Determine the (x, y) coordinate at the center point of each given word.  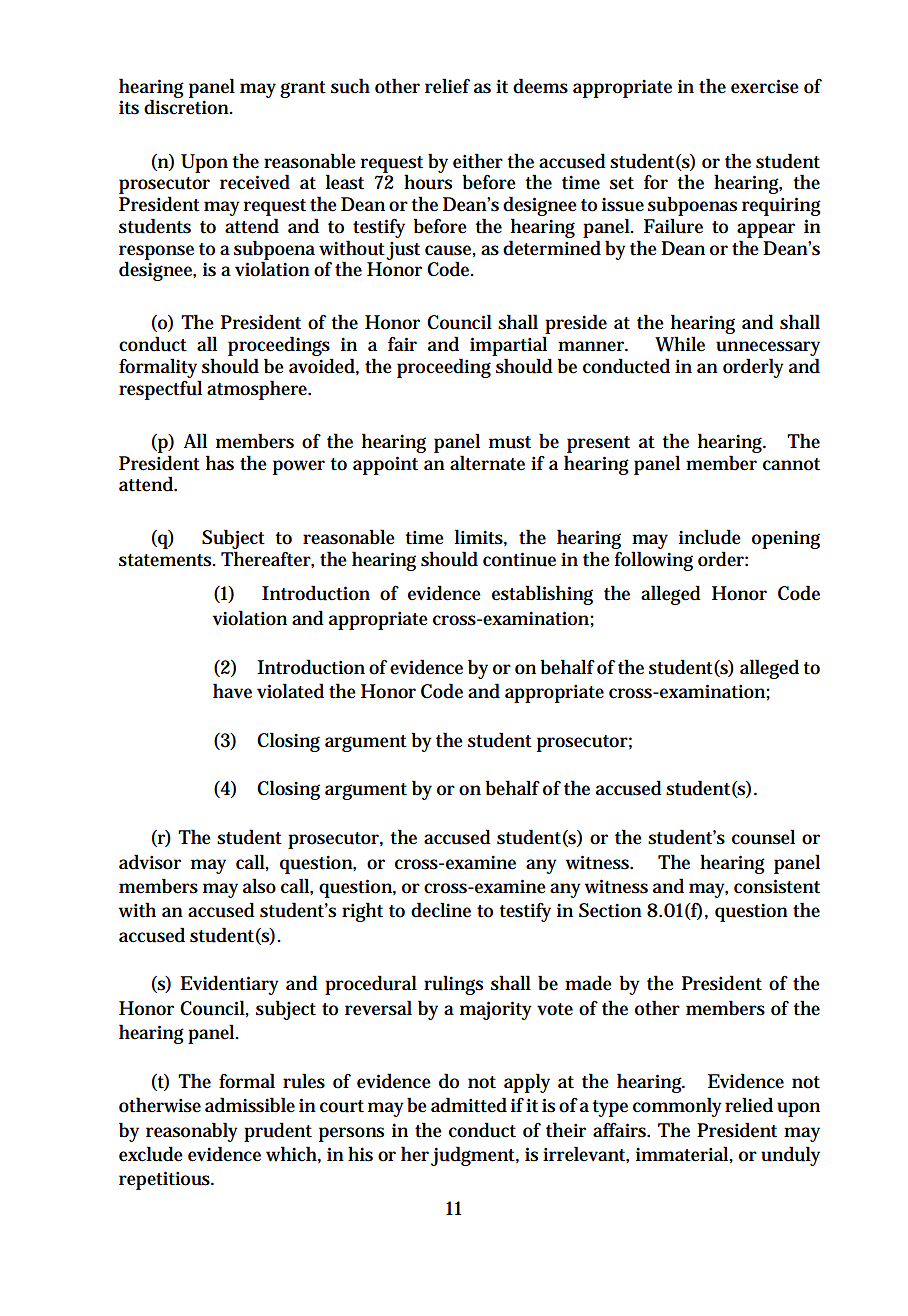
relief (447, 86)
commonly (677, 1107)
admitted (469, 1105)
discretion (188, 107)
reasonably (192, 1132)
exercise (765, 86)
